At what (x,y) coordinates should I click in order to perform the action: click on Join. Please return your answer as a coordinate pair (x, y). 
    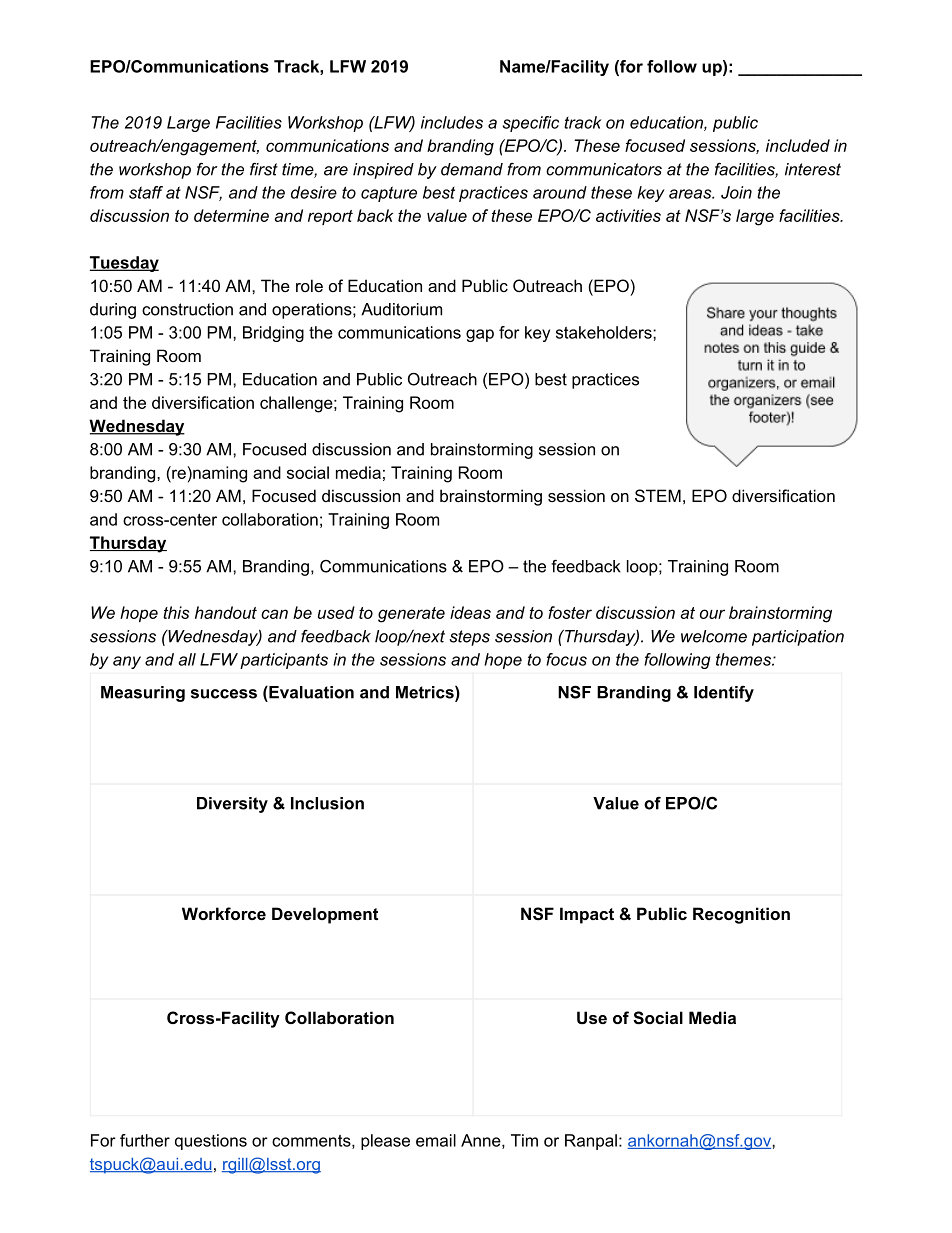
    Looking at the image, I should click on (736, 192).
